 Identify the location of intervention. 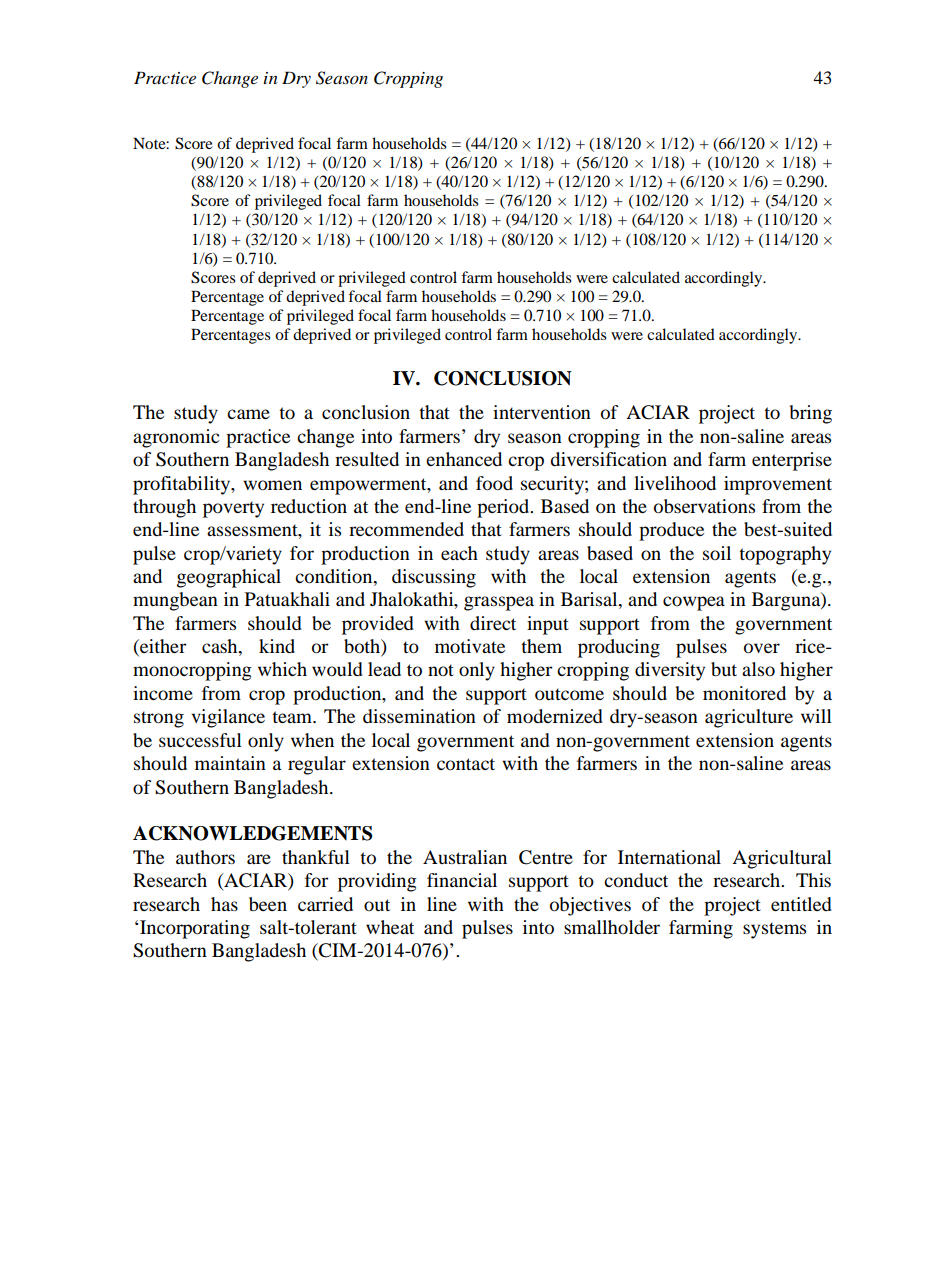
(542, 412).
